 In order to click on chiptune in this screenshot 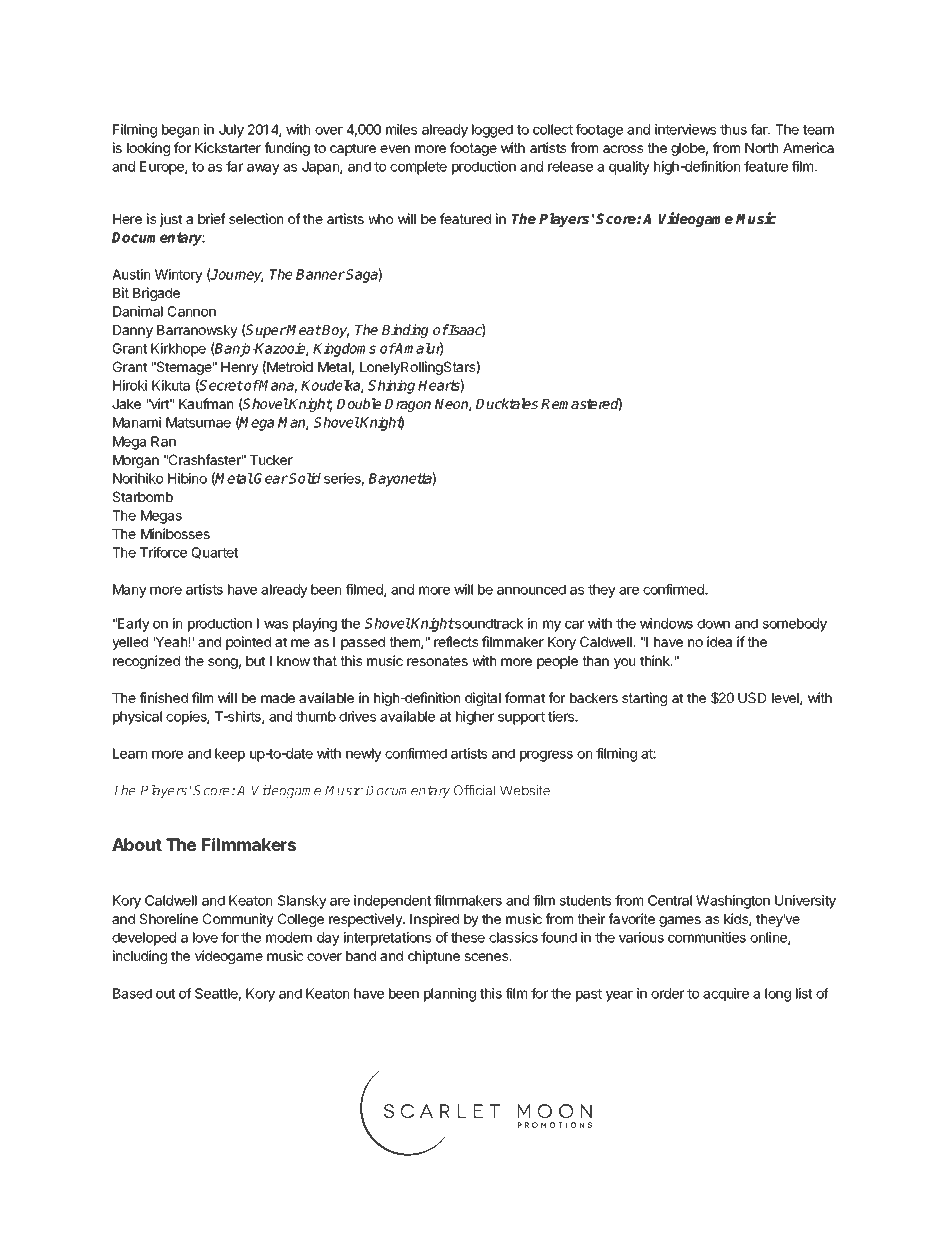, I will do `click(434, 957)`.
